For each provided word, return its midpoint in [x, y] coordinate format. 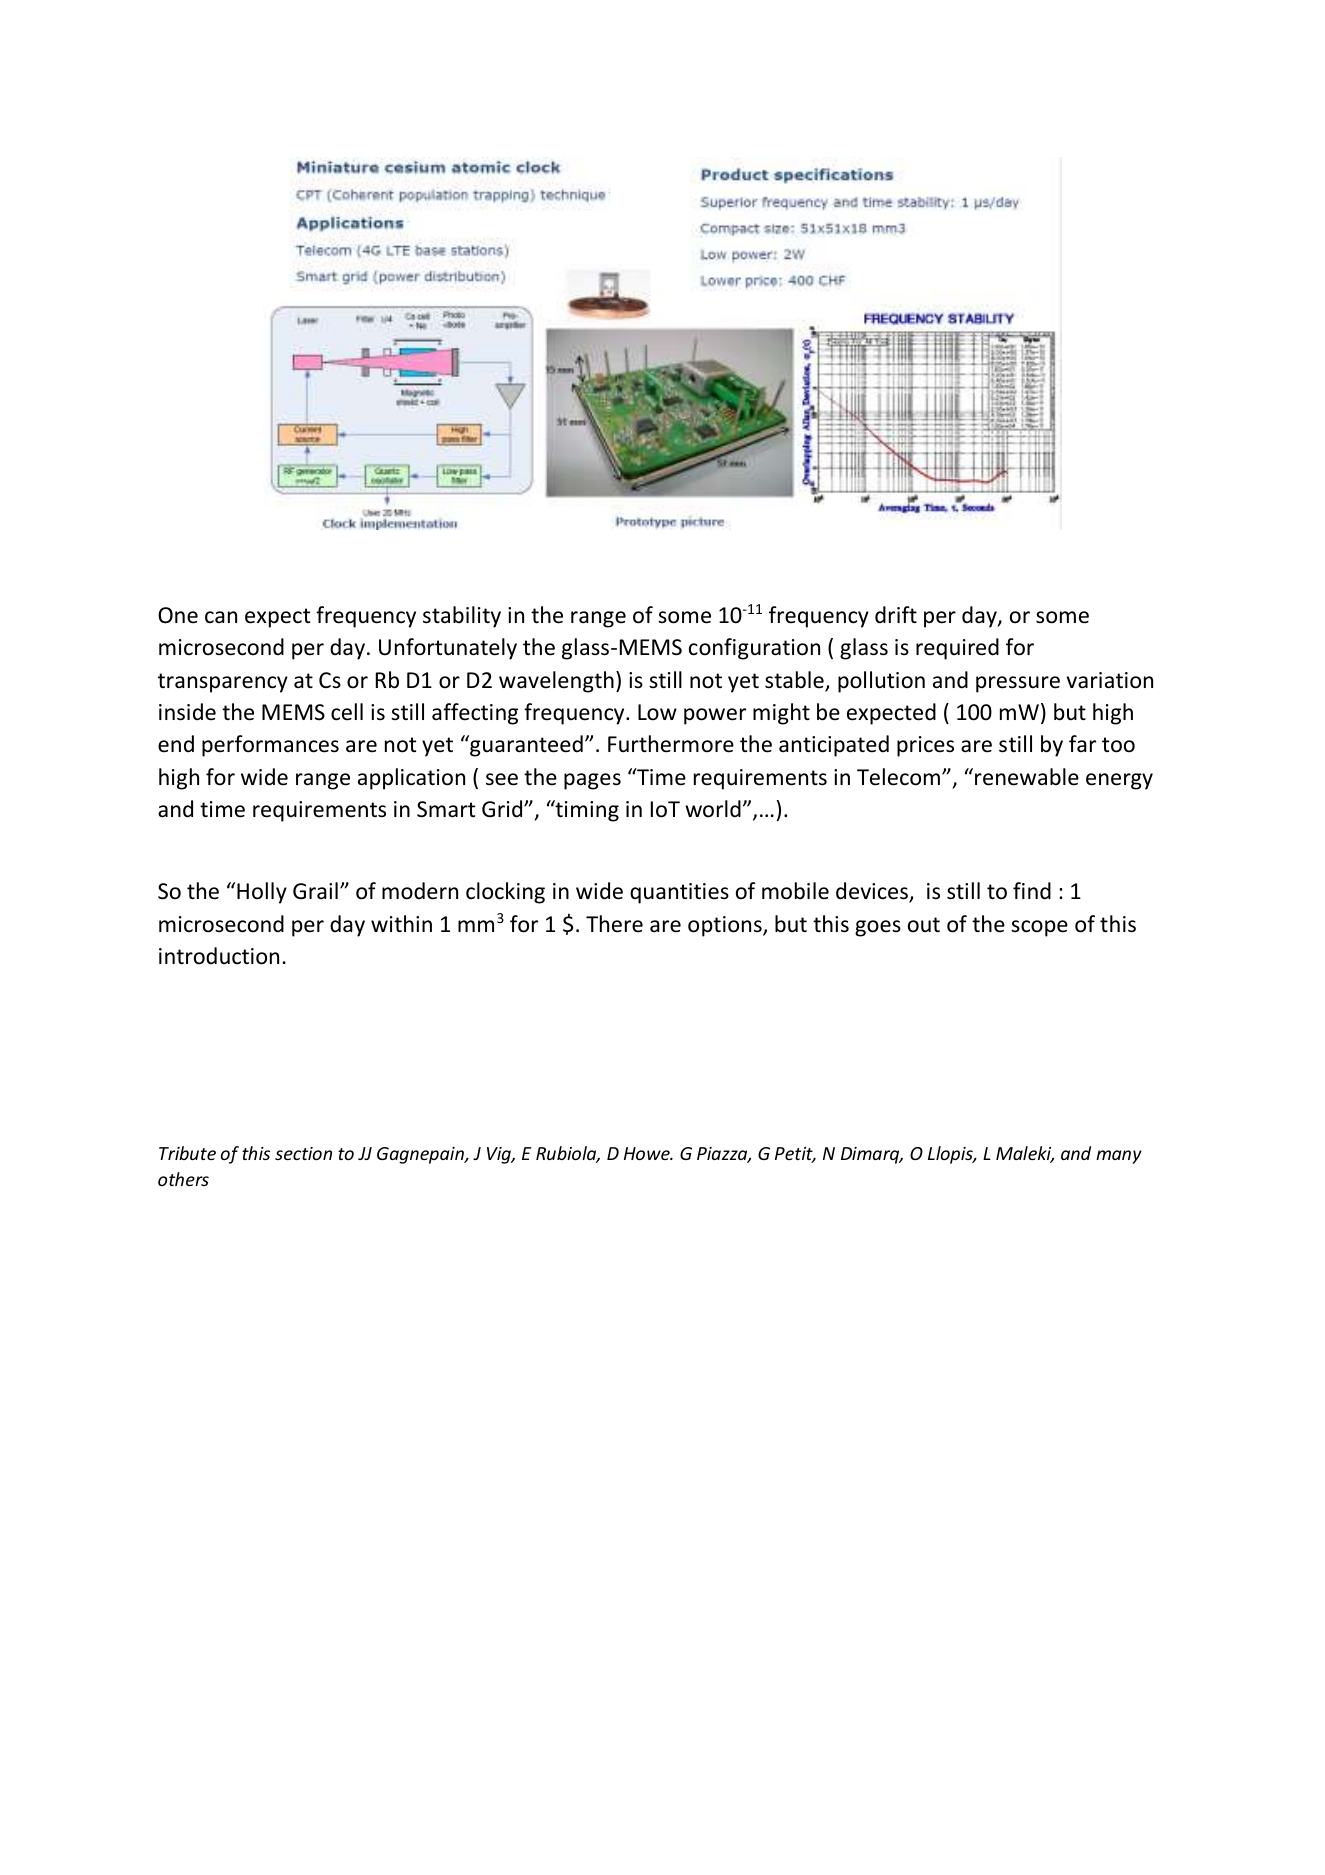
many [1119, 1157]
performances [270, 746]
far [1082, 743]
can [221, 617]
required [957, 649]
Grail [315, 891]
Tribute [187, 1153]
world [713, 809]
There [614, 924]
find [1032, 891]
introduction [219, 956]
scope [1039, 928]
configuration [754, 649]
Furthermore [671, 744]
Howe [648, 1153]
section [303, 1153]
